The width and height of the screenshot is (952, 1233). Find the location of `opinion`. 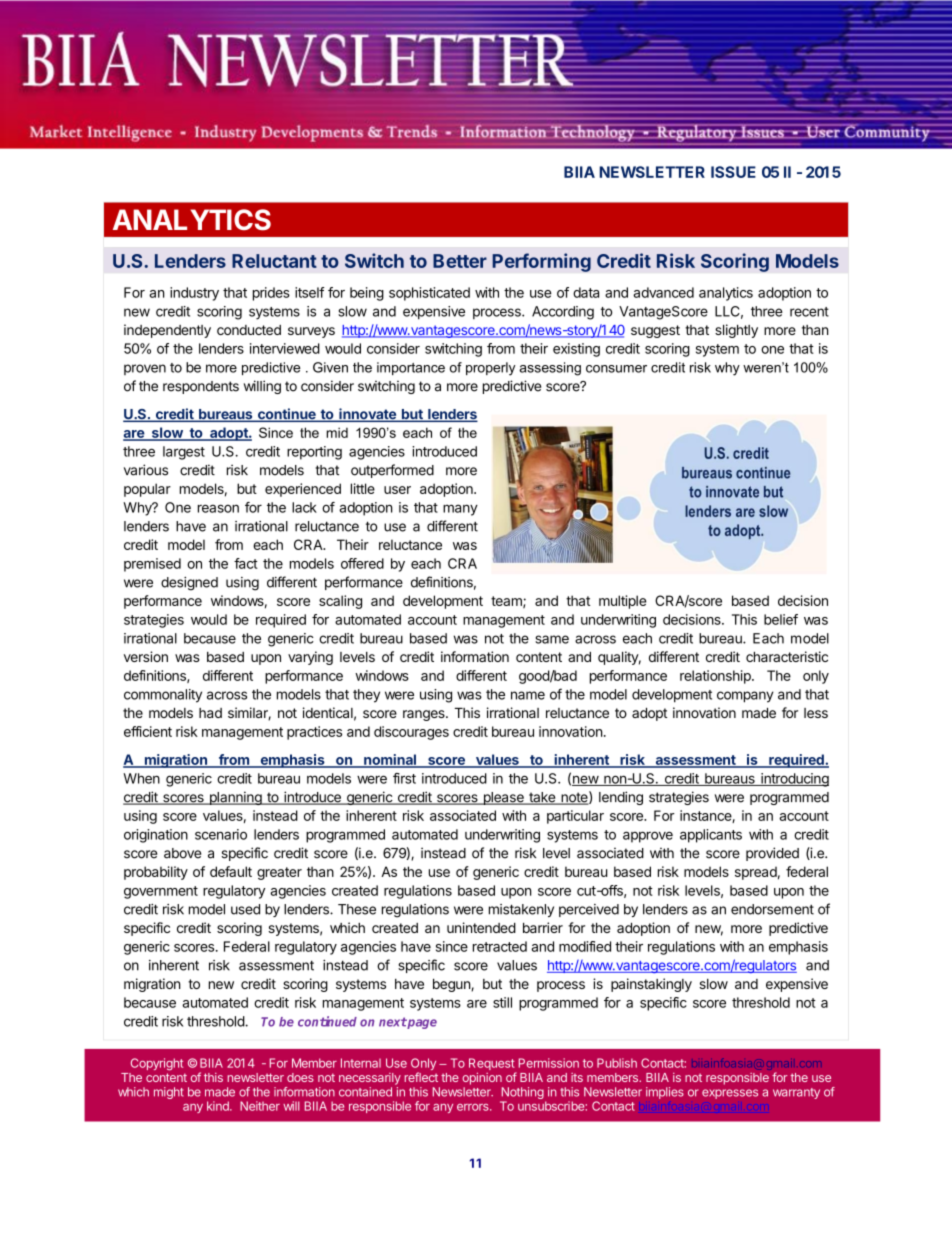

opinion is located at coordinates (482, 1078).
